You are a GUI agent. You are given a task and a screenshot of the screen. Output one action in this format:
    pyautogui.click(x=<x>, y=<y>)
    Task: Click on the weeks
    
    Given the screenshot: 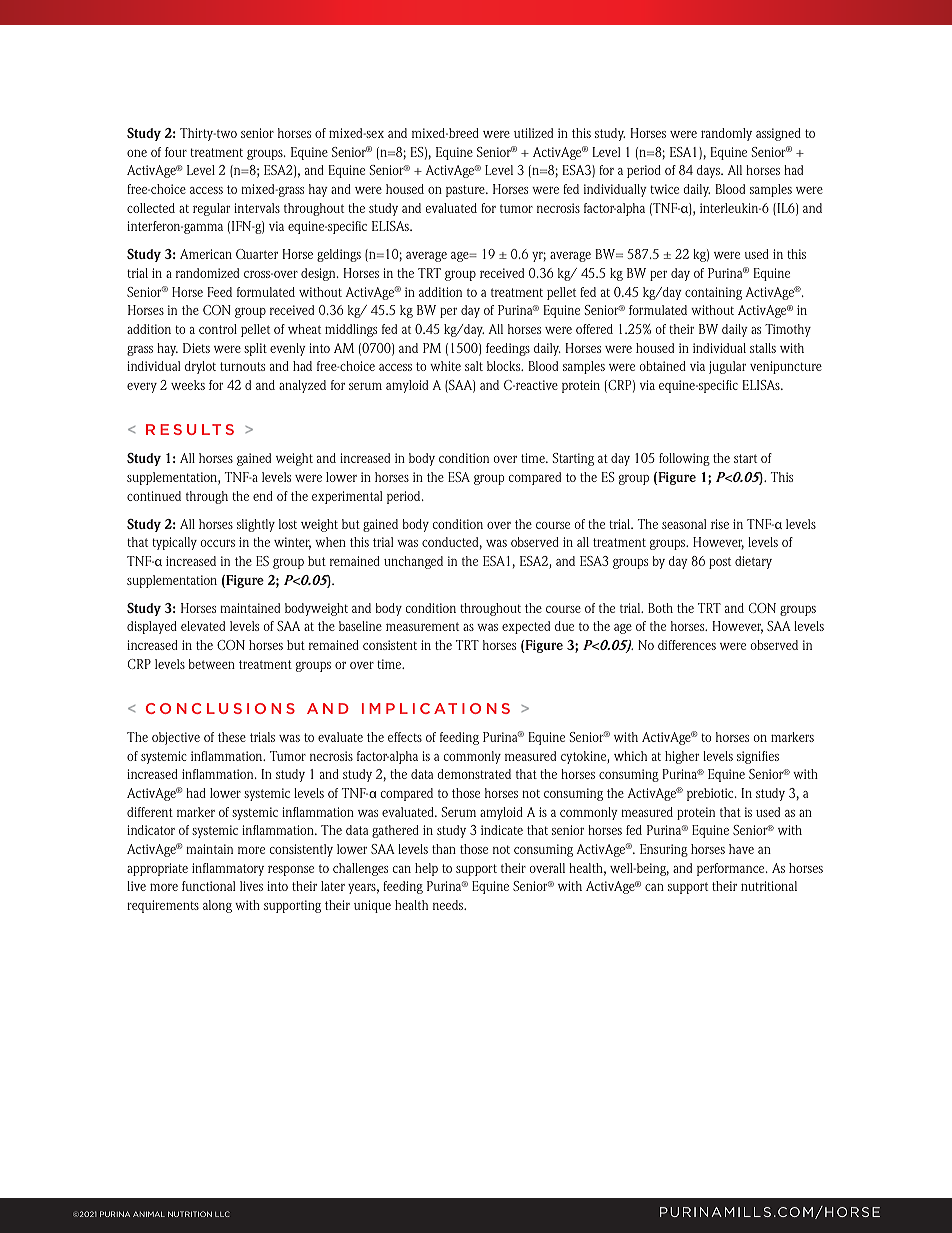 What is the action you would take?
    pyautogui.click(x=188, y=385)
